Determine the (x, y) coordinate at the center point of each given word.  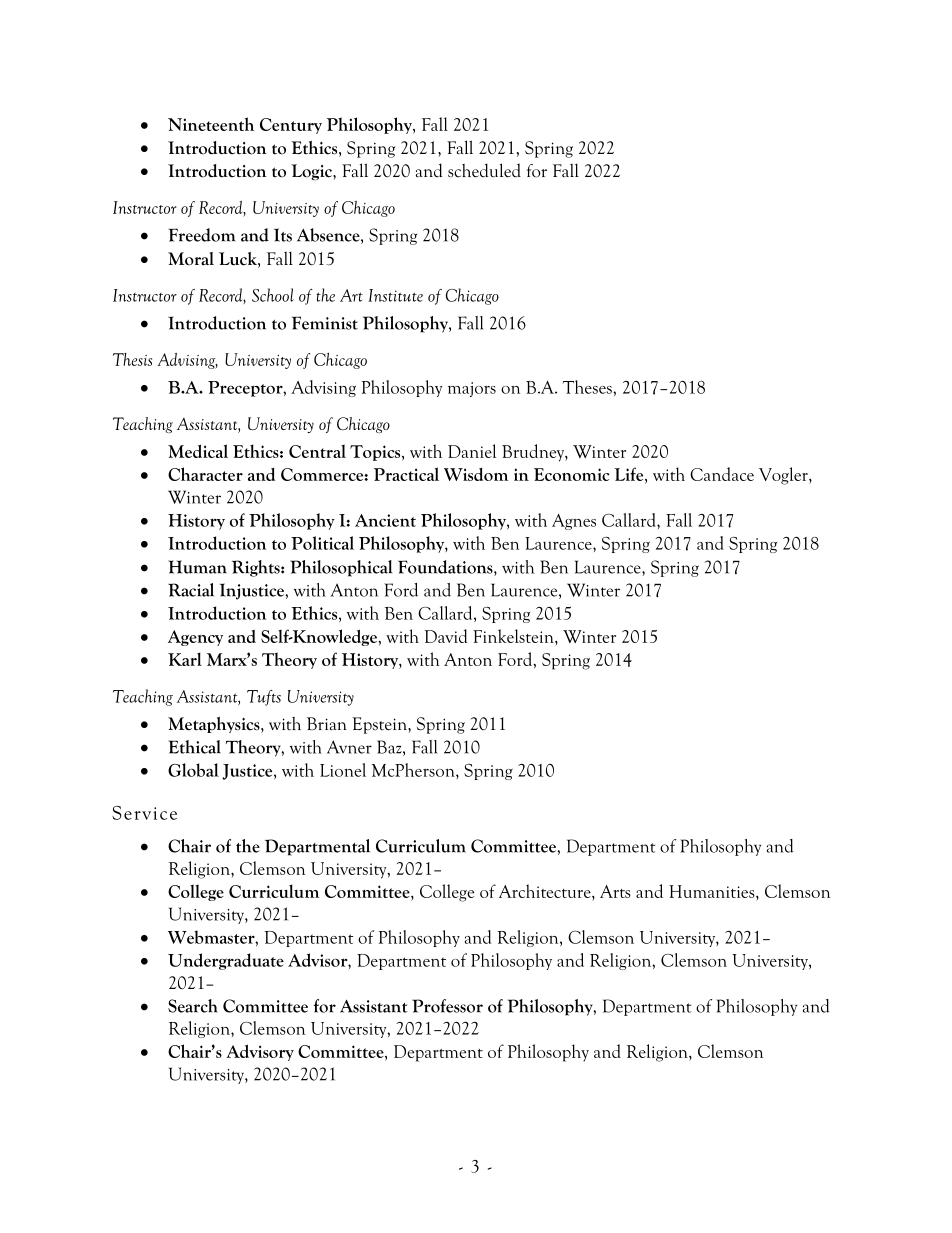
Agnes (574, 522)
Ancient (385, 520)
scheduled (484, 170)
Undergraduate (226, 961)
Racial (191, 590)
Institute (395, 295)
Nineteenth (211, 124)
